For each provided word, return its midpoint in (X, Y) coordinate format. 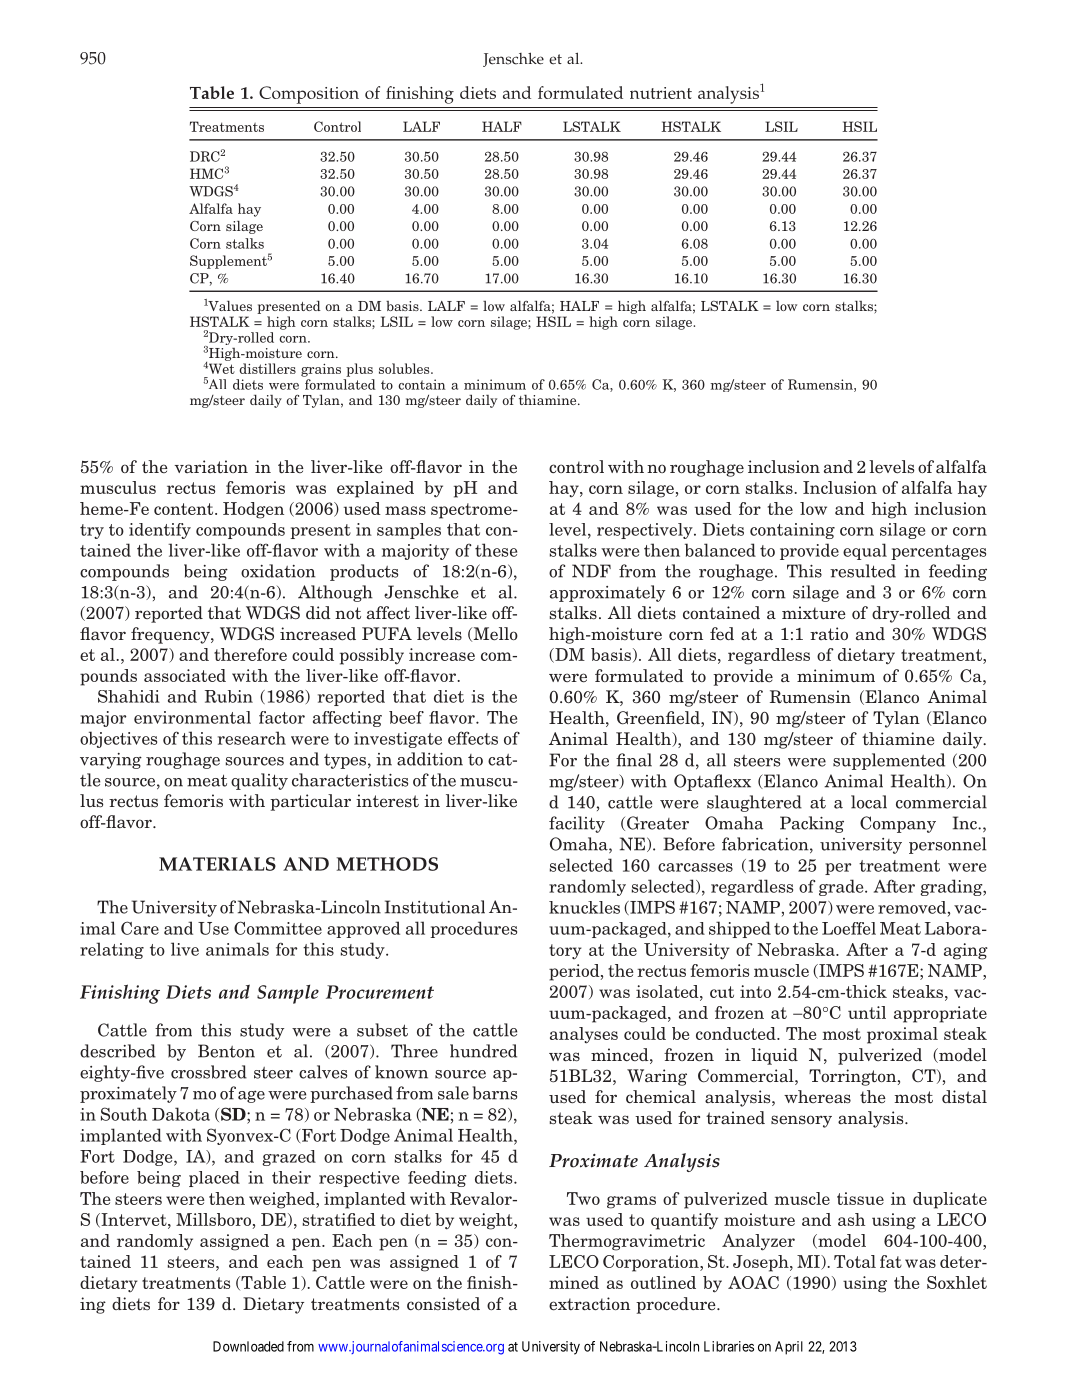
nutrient (661, 93)
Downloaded (248, 1346)
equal (865, 551)
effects (473, 738)
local (869, 802)
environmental (192, 717)
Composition (309, 95)
